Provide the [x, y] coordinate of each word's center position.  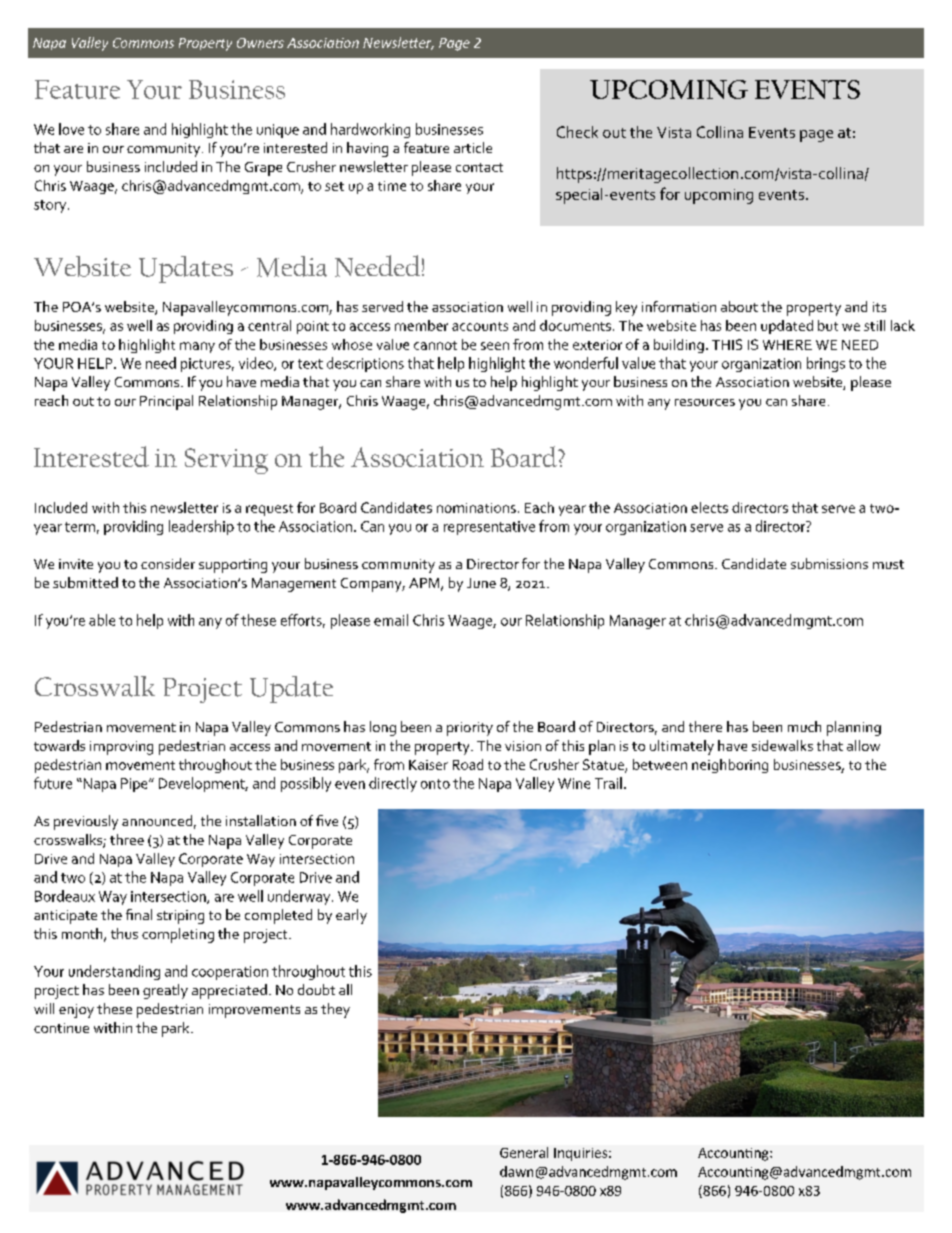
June [481, 583]
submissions [829, 563]
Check [577, 132]
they [335, 1010]
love [71, 129]
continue [61, 1028]
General [524, 1152]
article [473, 147]
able [102, 620]
